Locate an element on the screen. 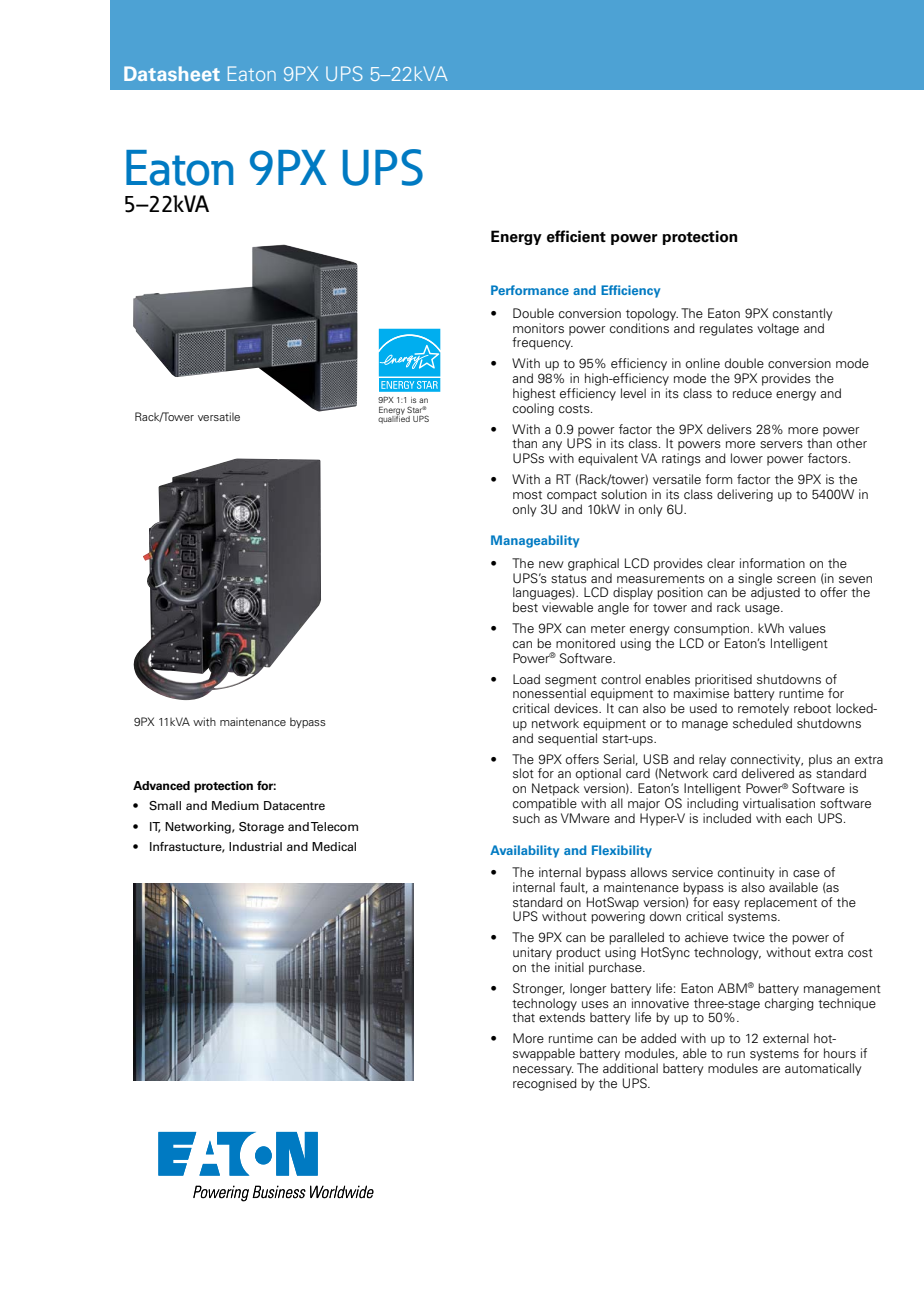 The height and width of the screenshot is (1308, 924). slot is located at coordinates (523, 773).
